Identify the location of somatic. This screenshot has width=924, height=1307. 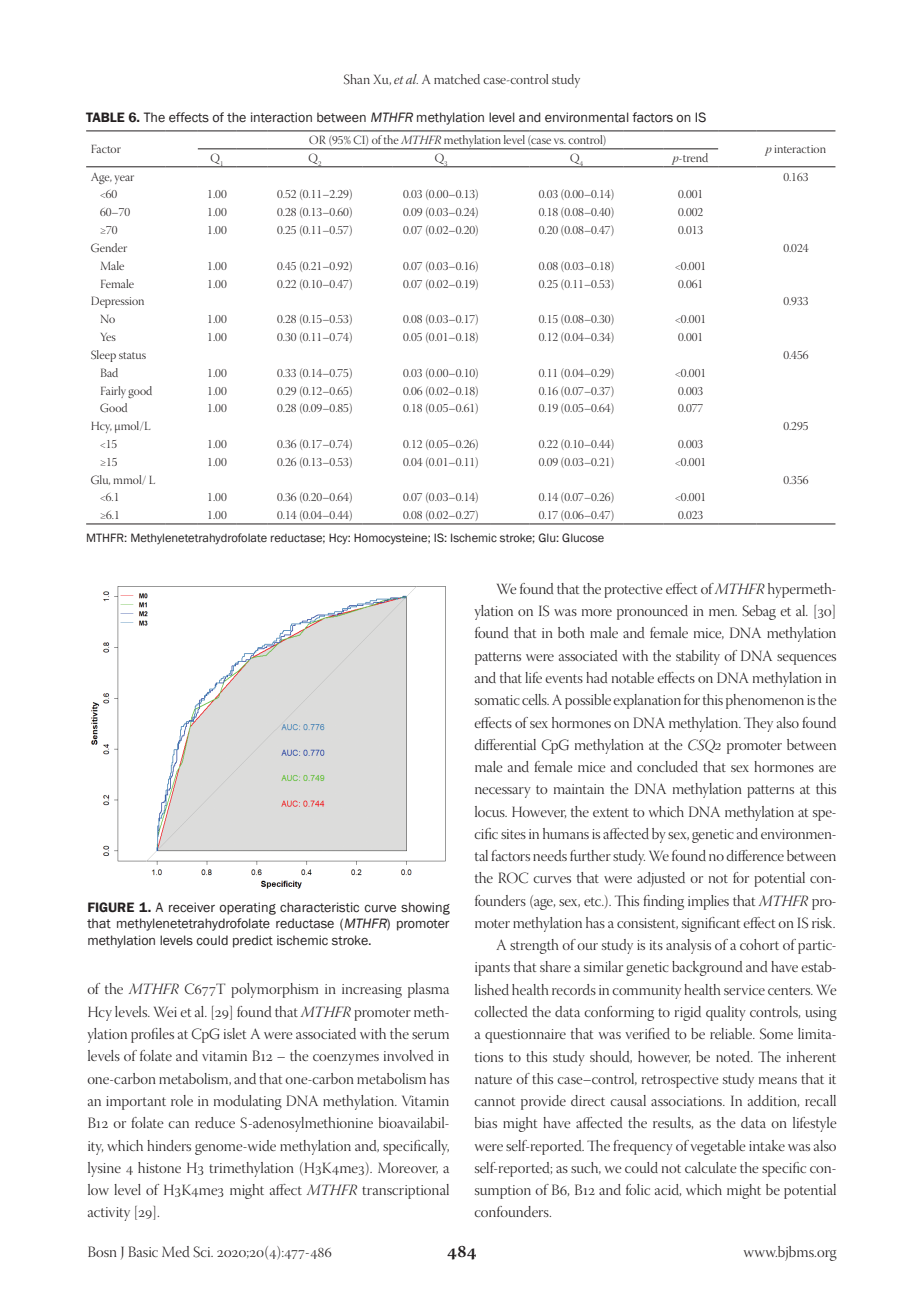
(497, 700).
